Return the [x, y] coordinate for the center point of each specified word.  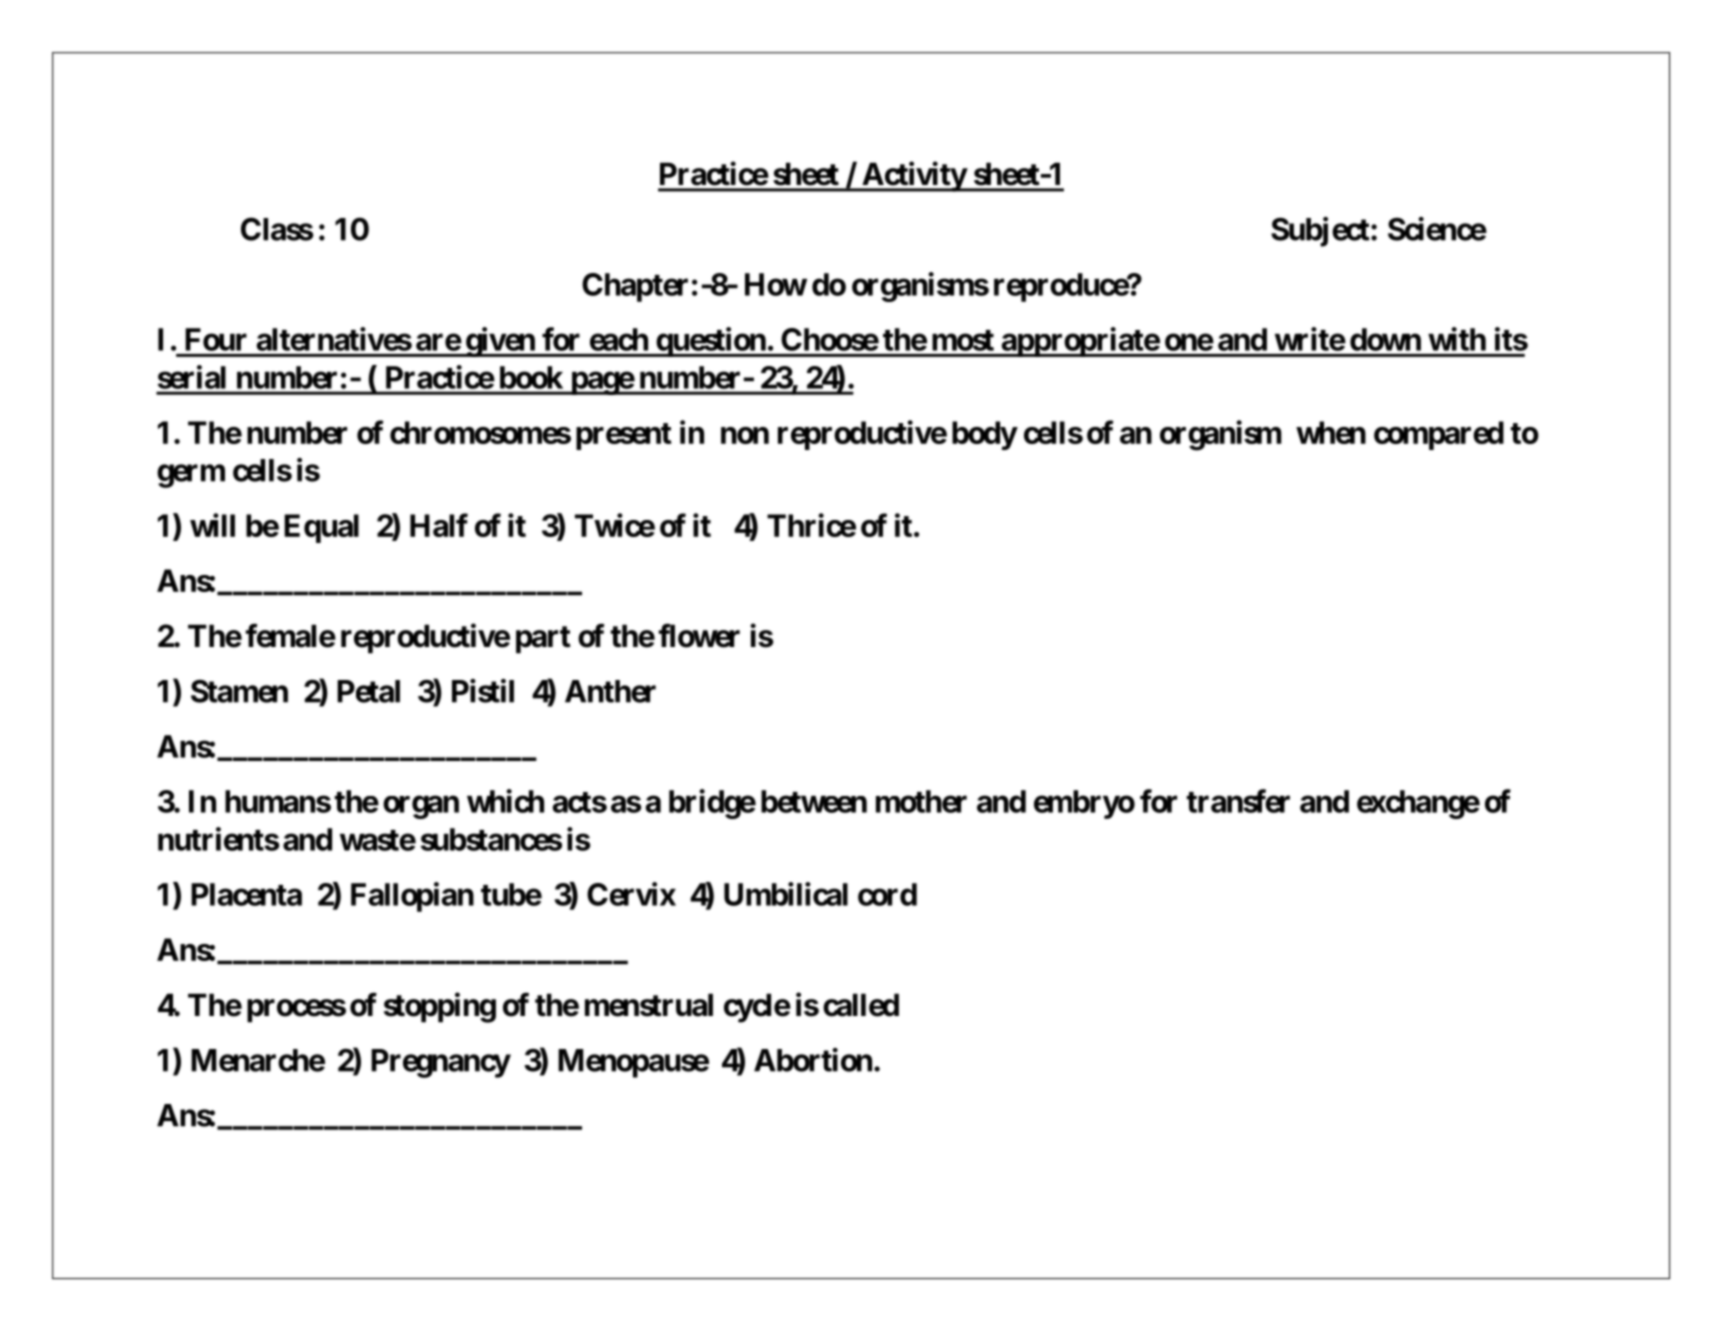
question [710, 342]
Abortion [813, 1060]
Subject [1320, 232]
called [861, 1005]
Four [216, 339]
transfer [1238, 801]
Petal [368, 691]
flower [699, 636]
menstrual [649, 1005]
